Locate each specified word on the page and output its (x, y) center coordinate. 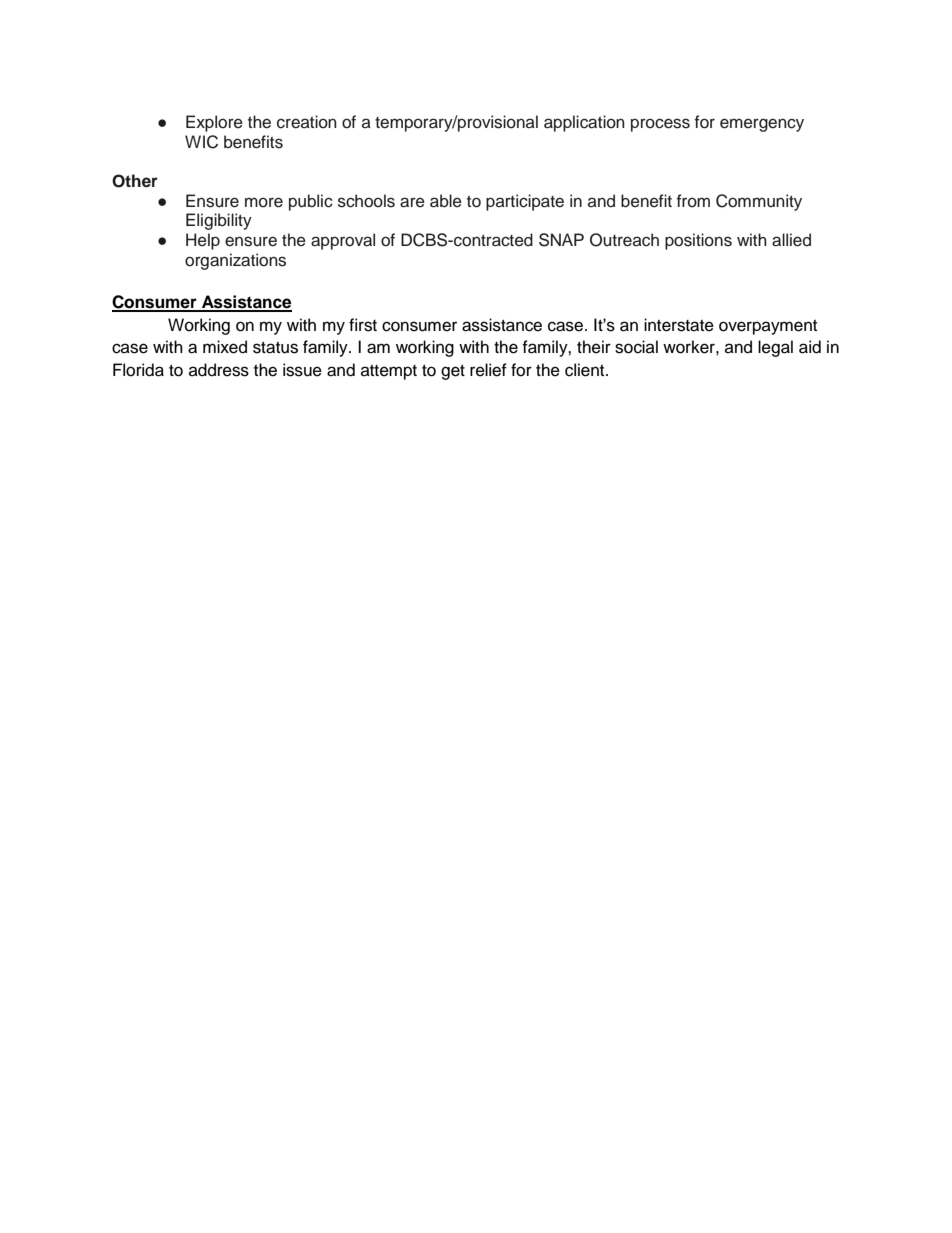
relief (488, 370)
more (264, 202)
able (446, 201)
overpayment (768, 327)
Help (203, 241)
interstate (679, 325)
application (584, 123)
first (363, 325)
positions (698, 241)
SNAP (561, 240)
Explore (214, 123)
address (219, 370)
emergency (762, 125)
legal (775, 348)
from (693, 201)
